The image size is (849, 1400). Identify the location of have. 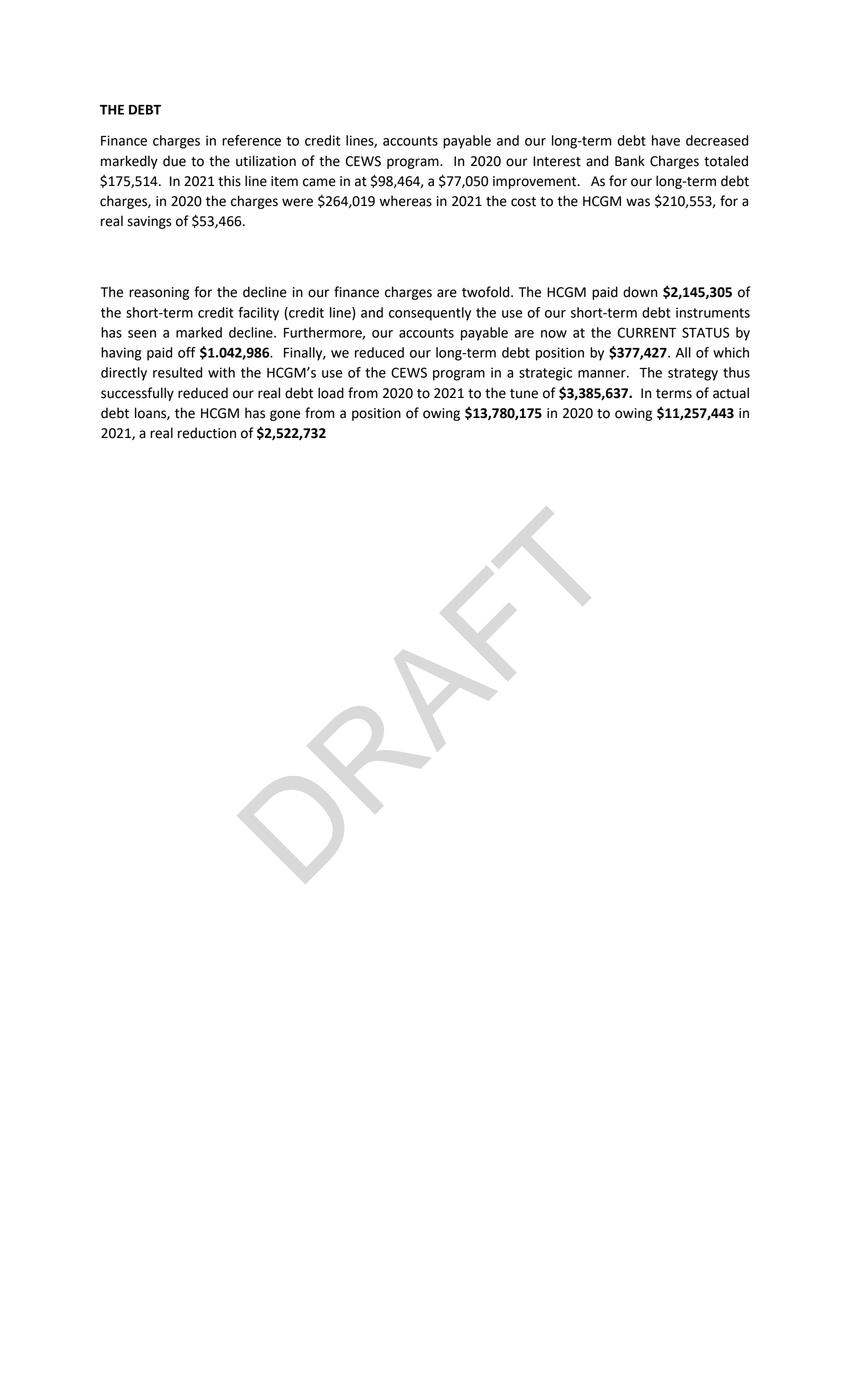
(666, 140).
